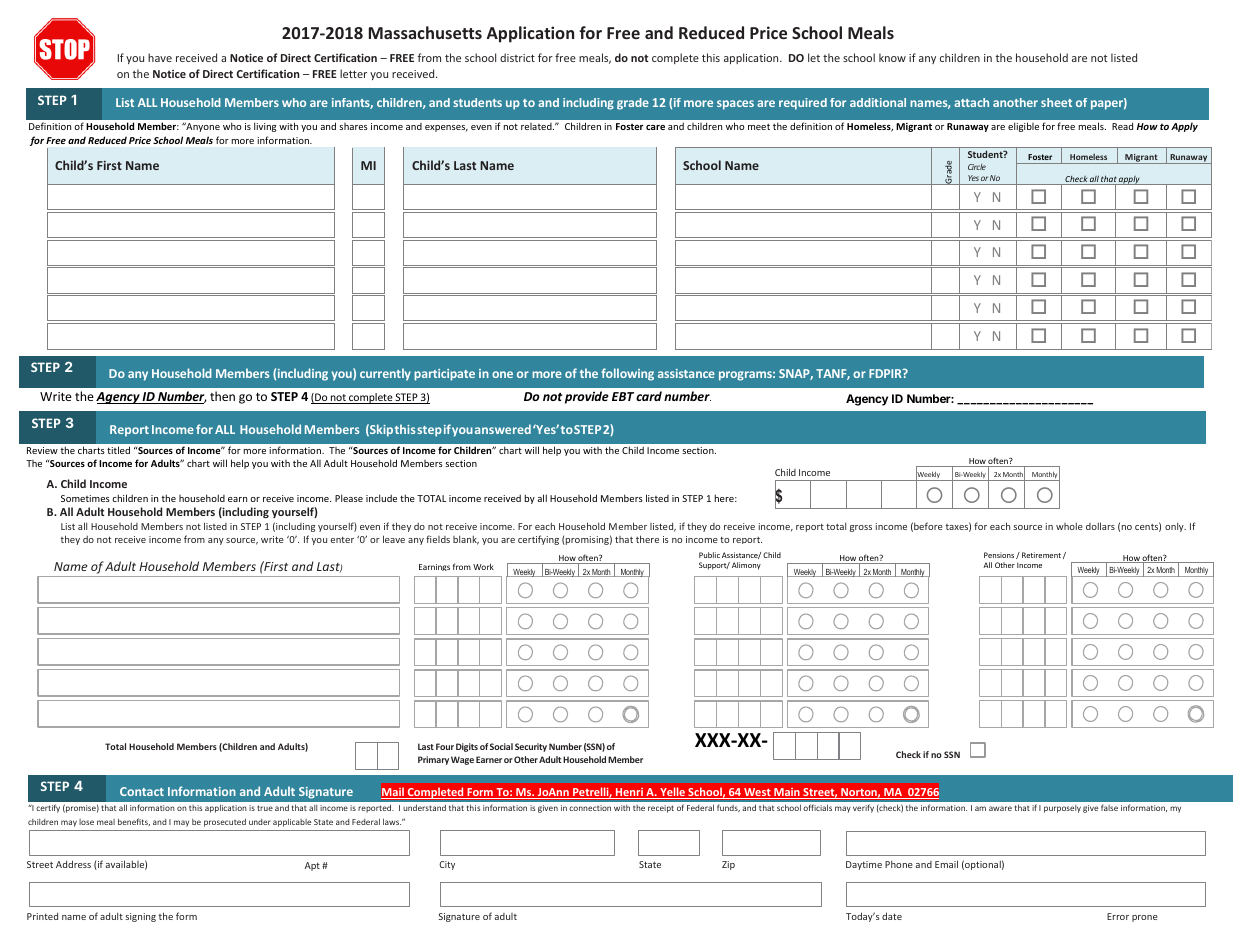 This screenshot has width=1233, height=952. Describe the element at coordinates (649, 396) in the screenshot. I see `card` at that location.
